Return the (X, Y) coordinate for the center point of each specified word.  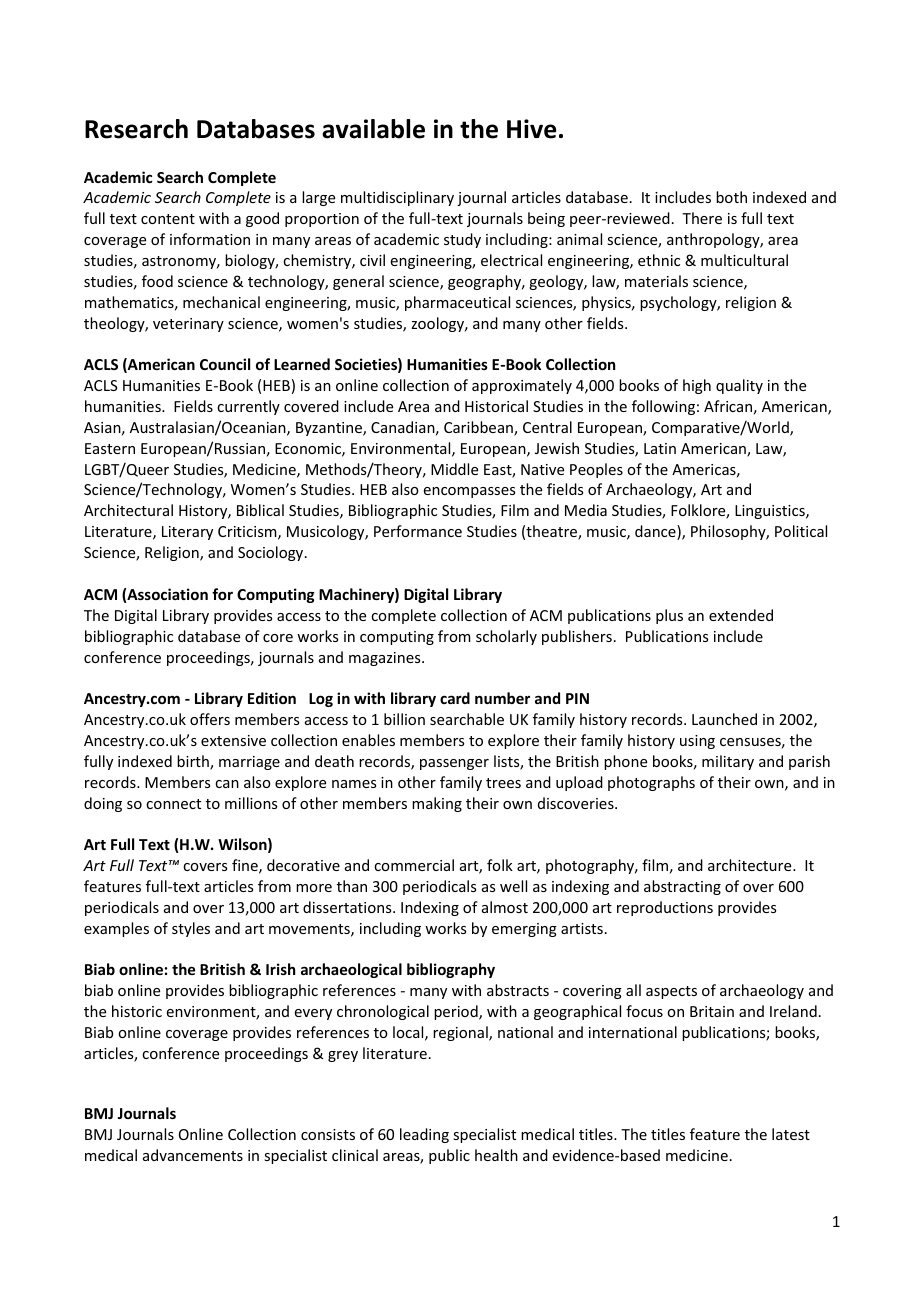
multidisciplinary (397, 198)
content (168, 219)
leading (424, 1135)
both (731, 197)
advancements (193, 1155)
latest (791, 1134)
